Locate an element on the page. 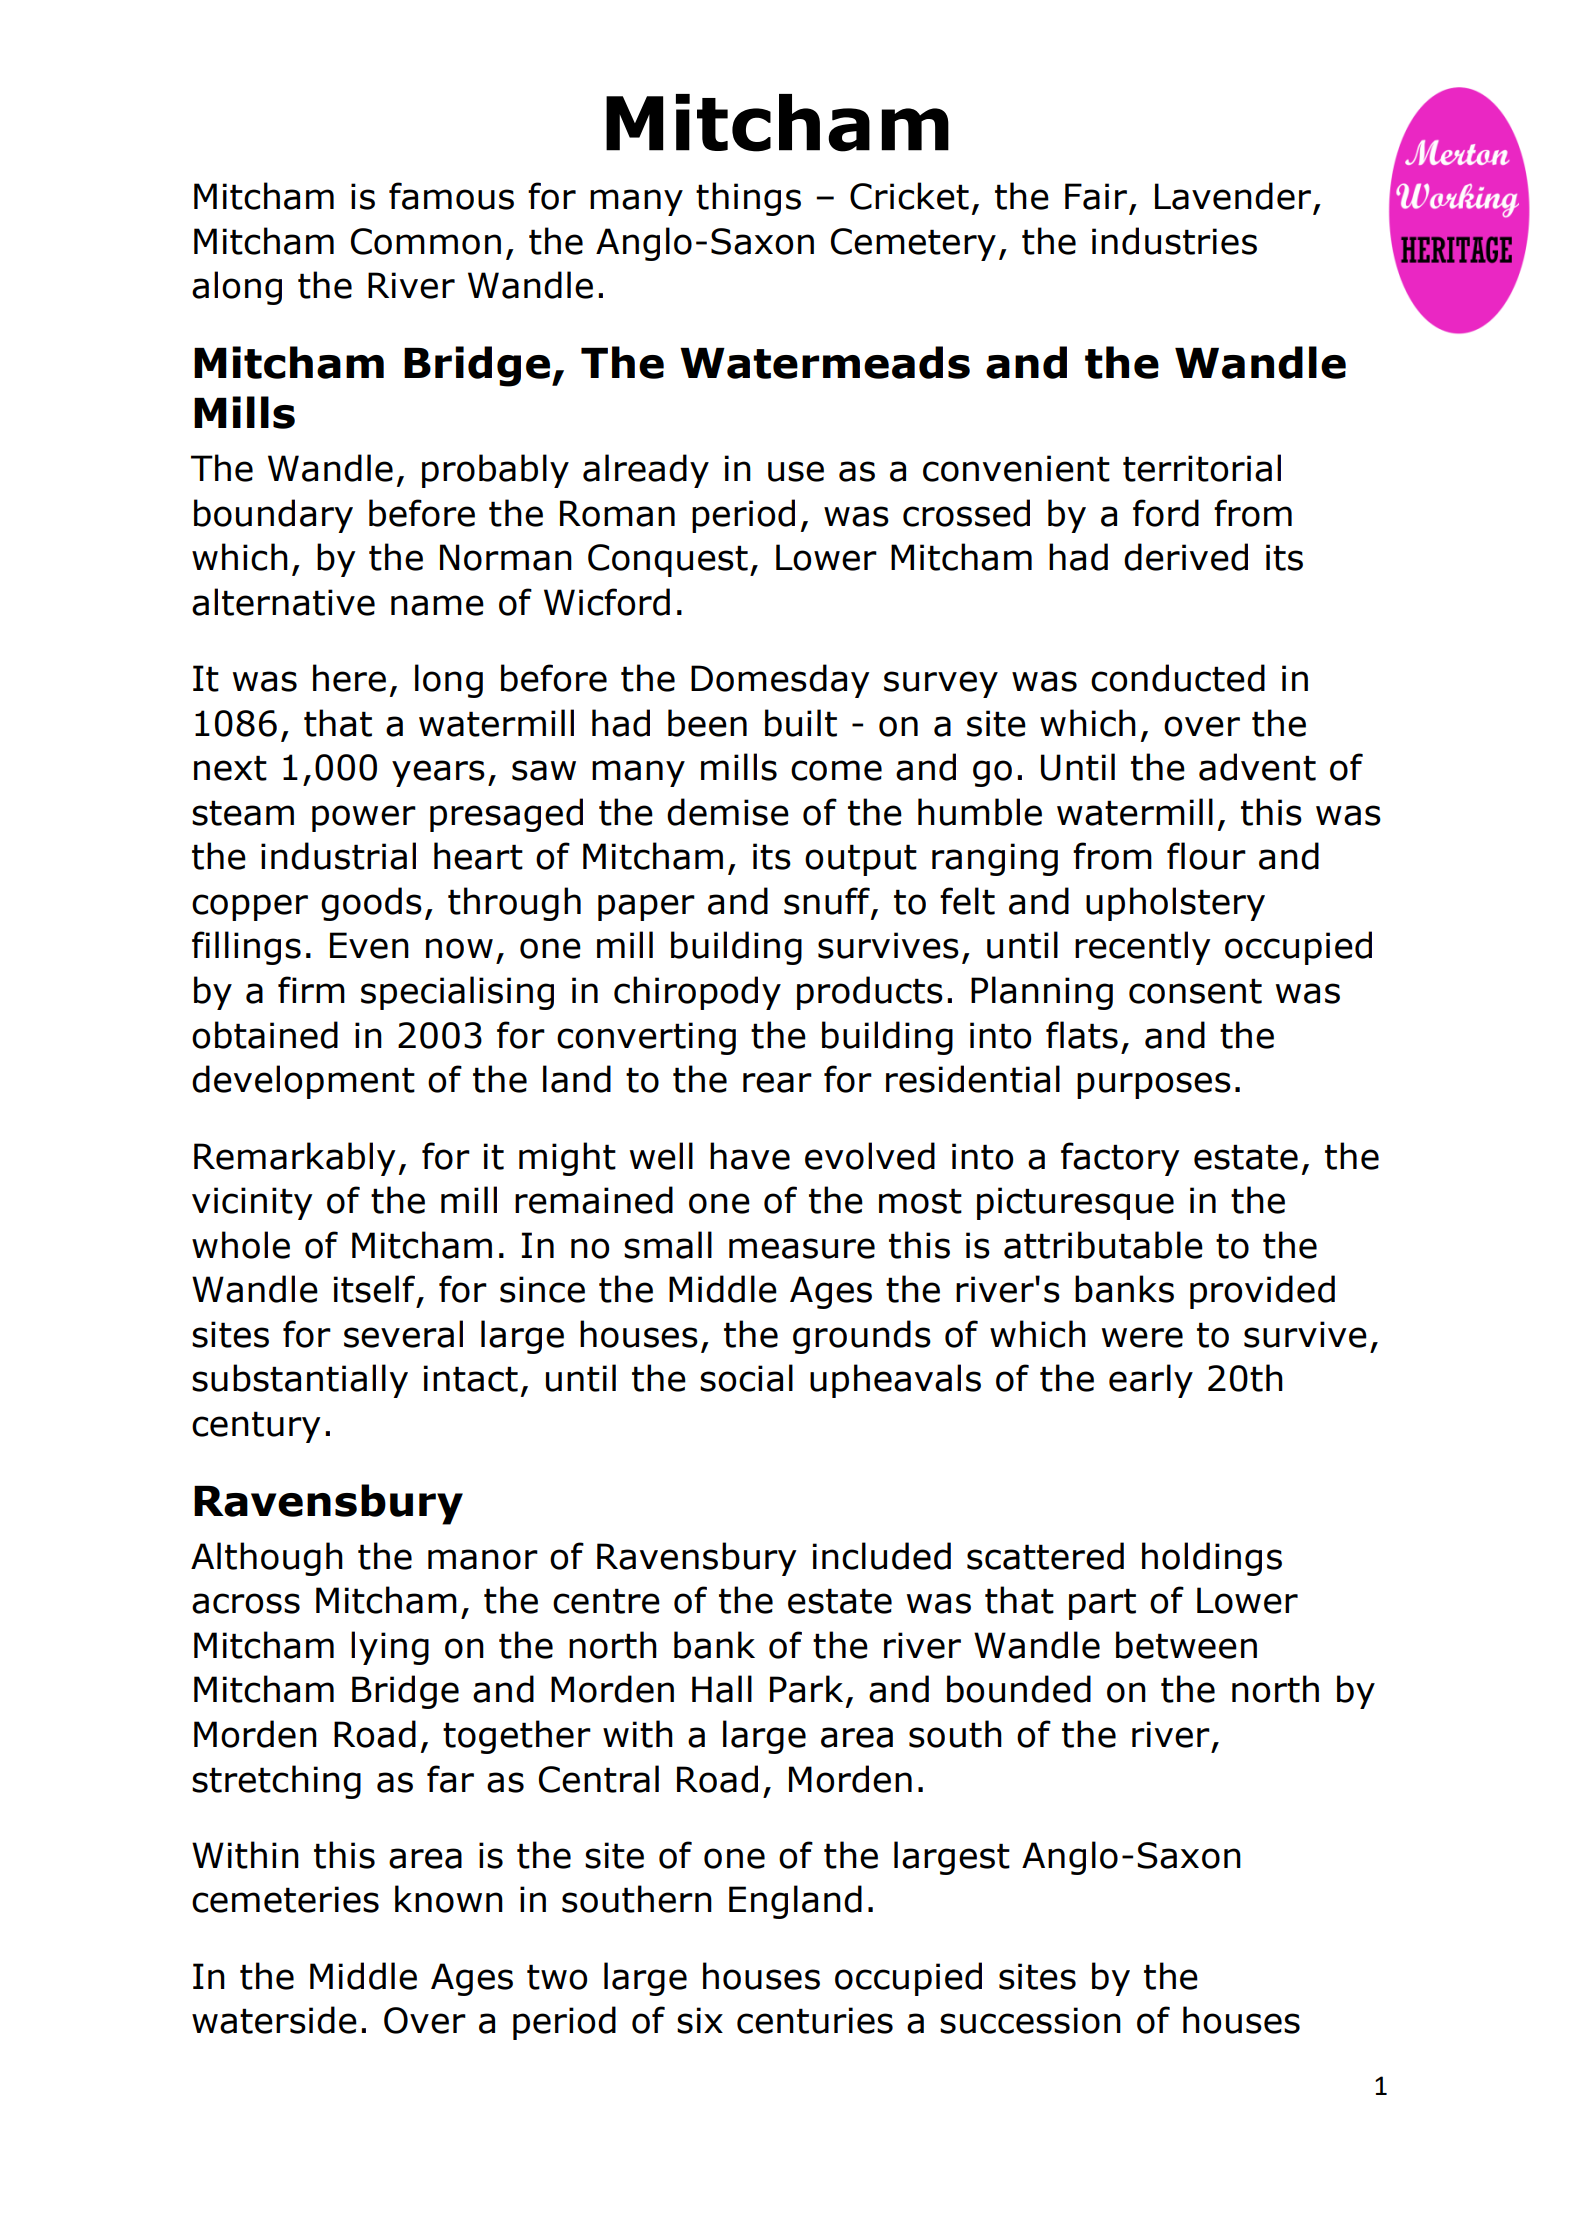 The width and height of the image is (1579, 2233). cemeteries is located at coordinates (285, 1899).
